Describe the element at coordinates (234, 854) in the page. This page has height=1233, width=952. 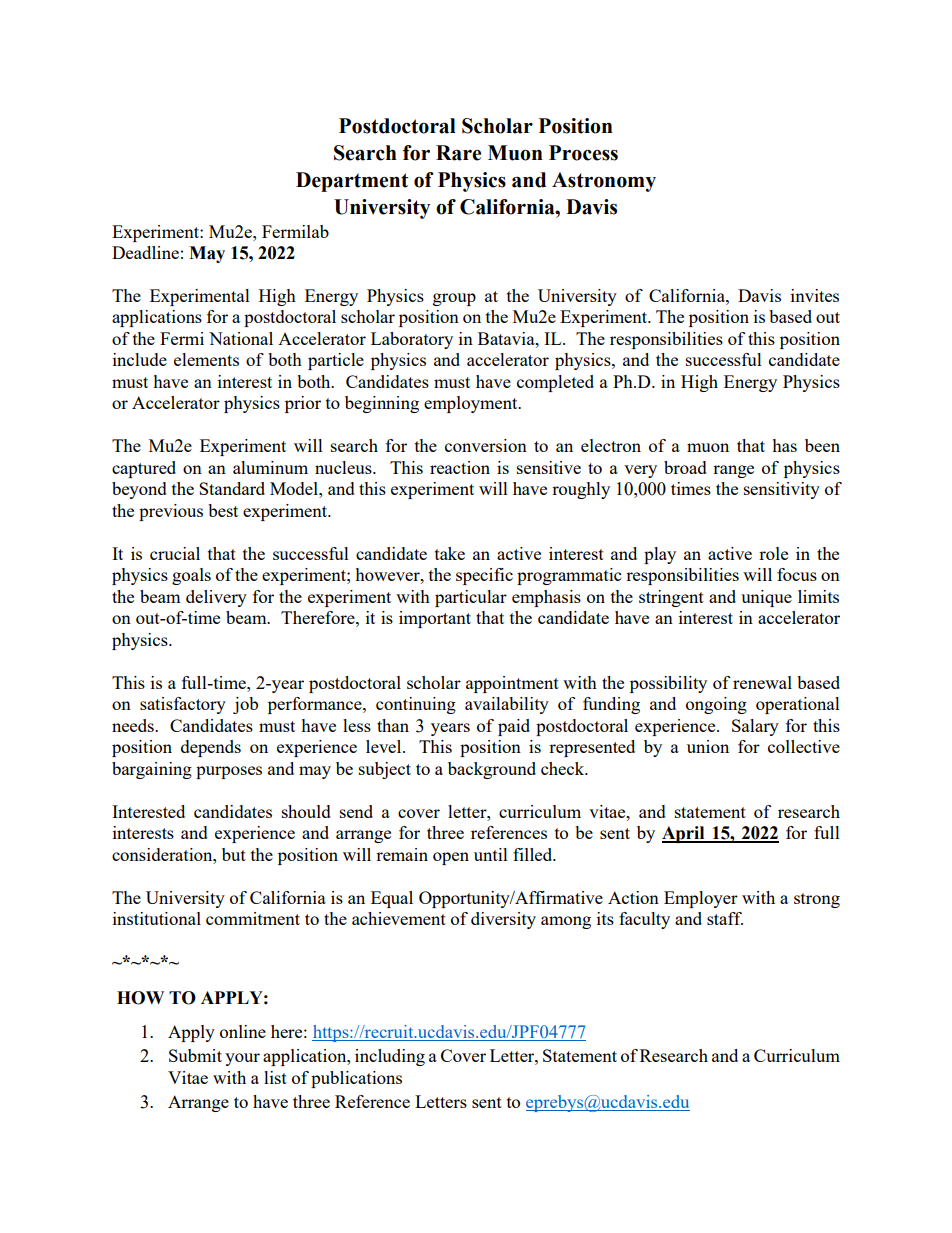
I see `but` at that location.
